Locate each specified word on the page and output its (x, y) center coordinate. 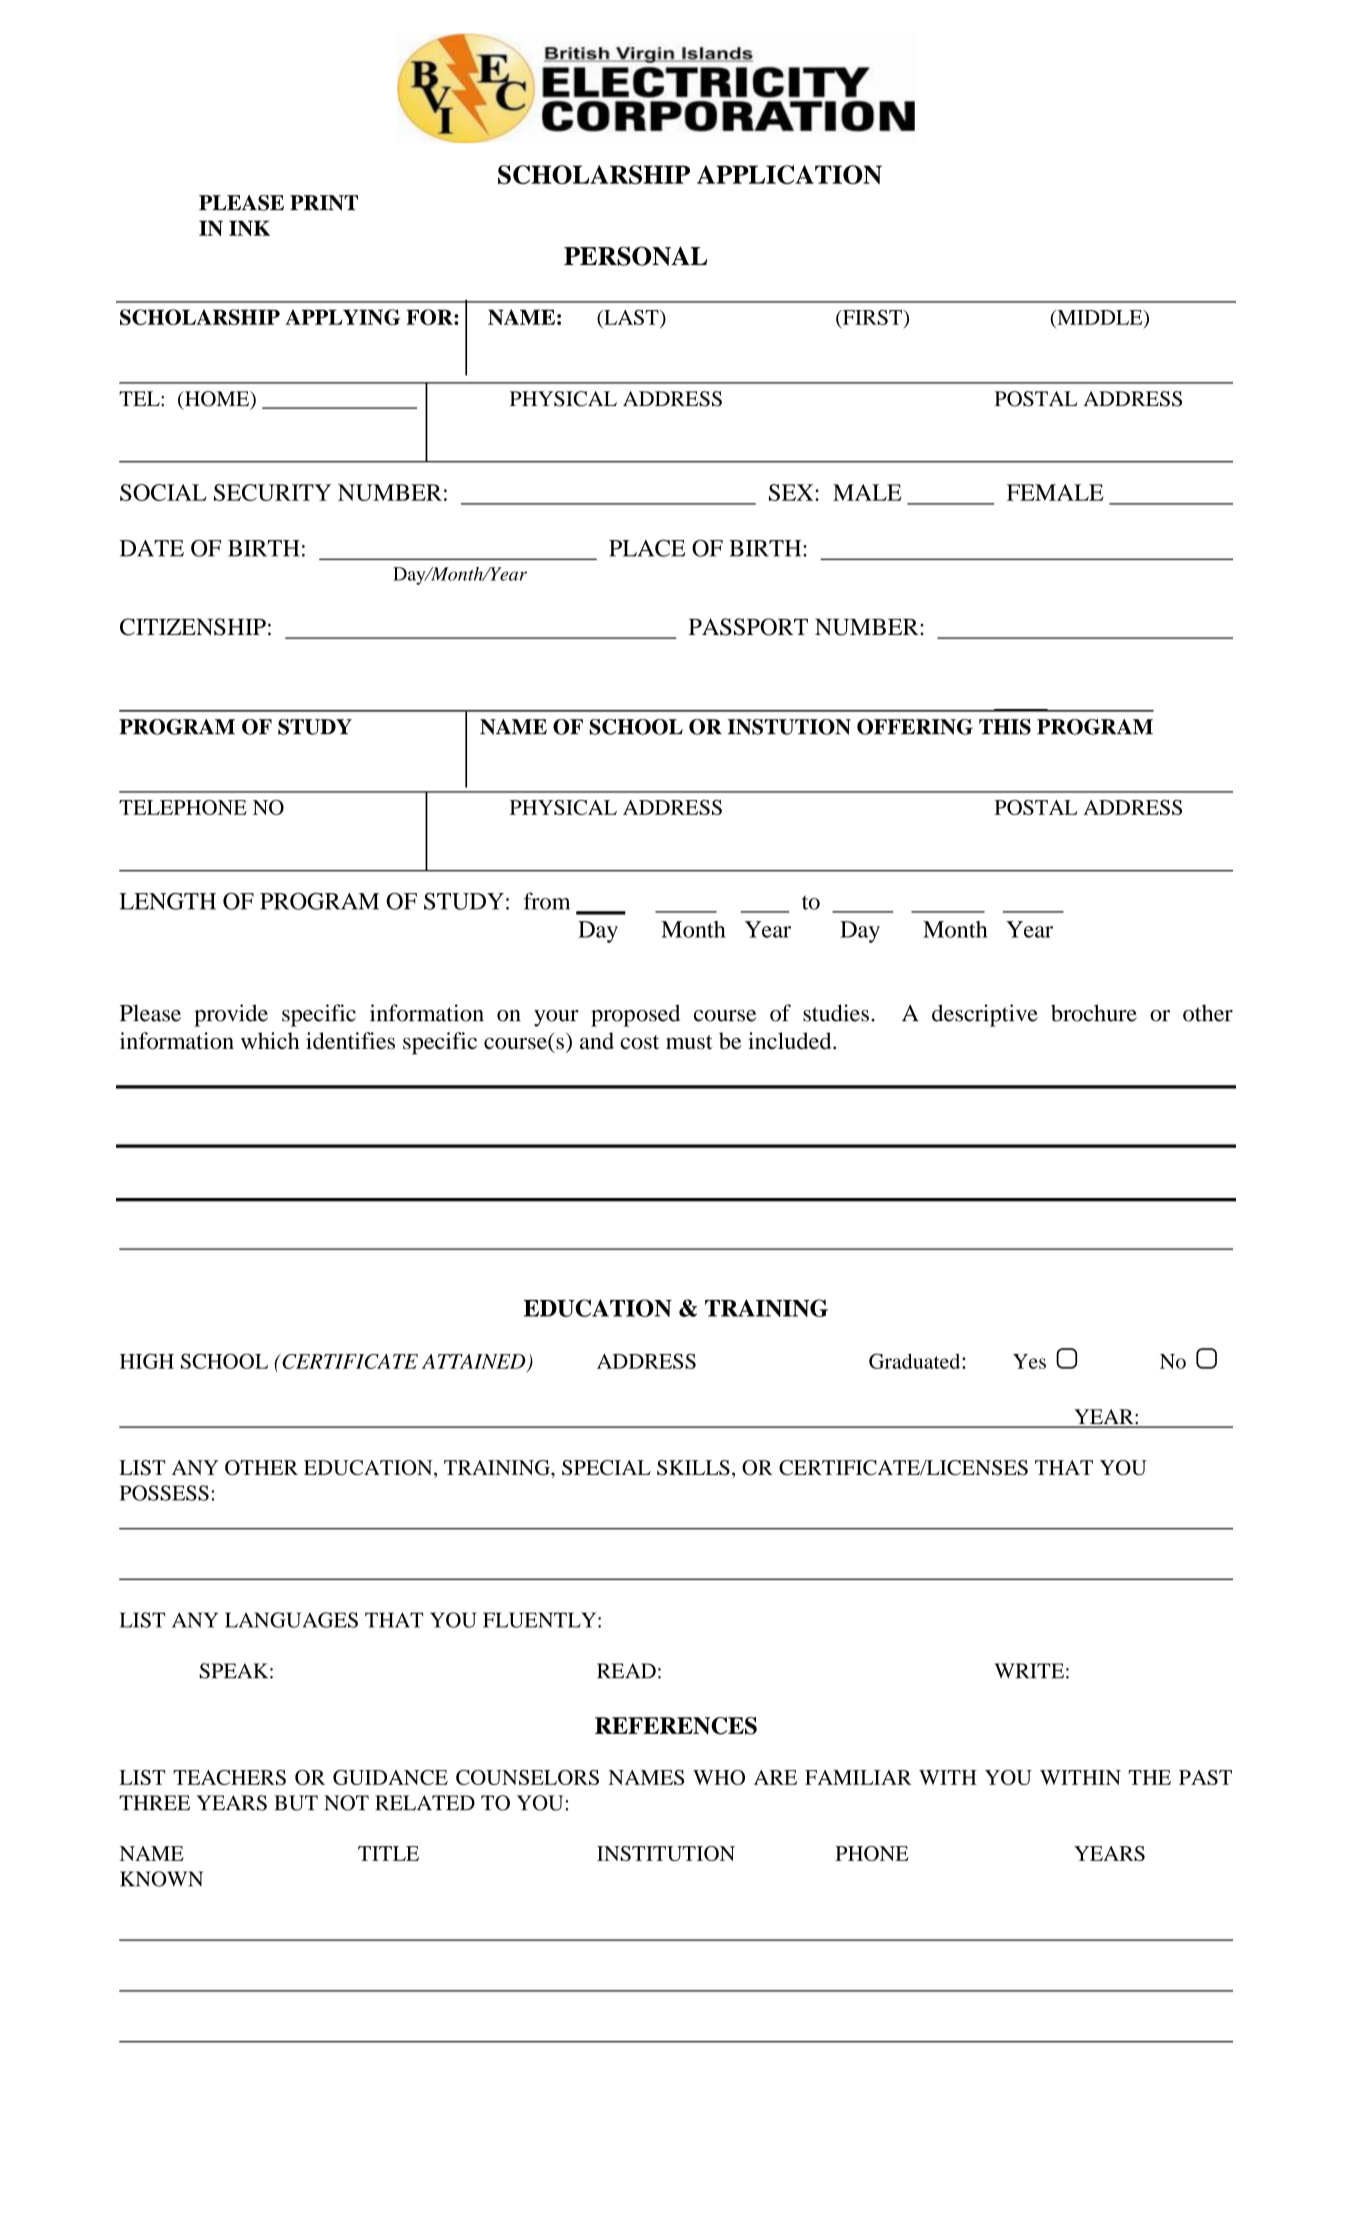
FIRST (872, 318)
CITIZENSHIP (193, 627)
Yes (1029, 1361)
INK (249, 228)
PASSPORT (748, 627)
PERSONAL (636, 256)
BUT (296, 1803)
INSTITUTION (666, 1853)
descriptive (985, 1015)
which (270, 1040)
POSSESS (164, 1493)
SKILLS (693, 1467)
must (689, 1042)
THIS (1005, 727)
